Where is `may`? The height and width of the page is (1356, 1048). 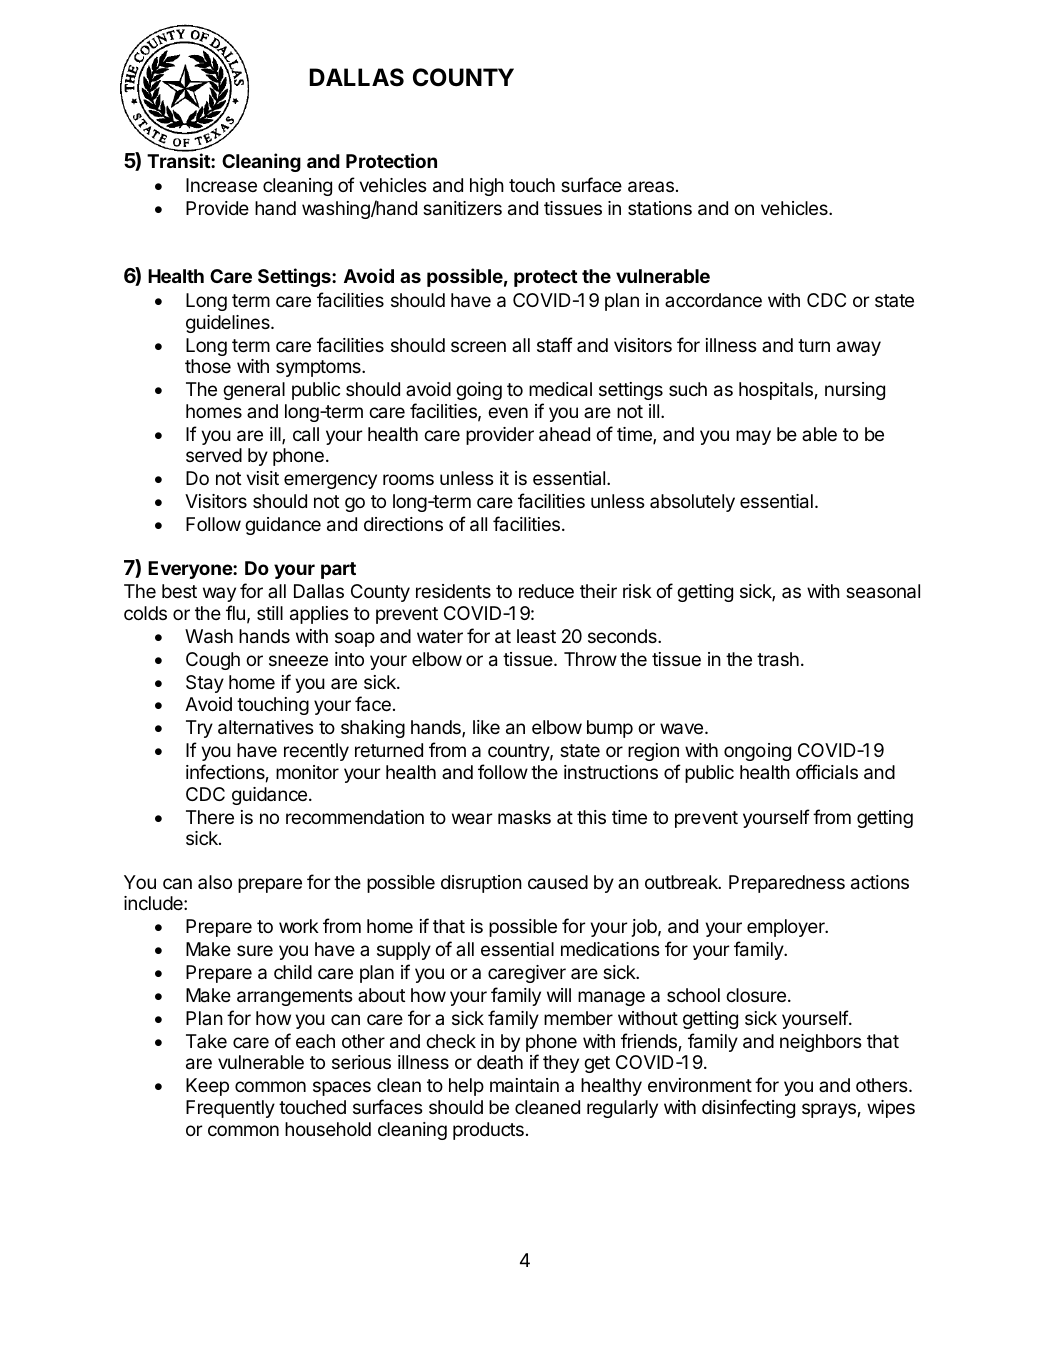
may is located at coordinates (753, 437).
